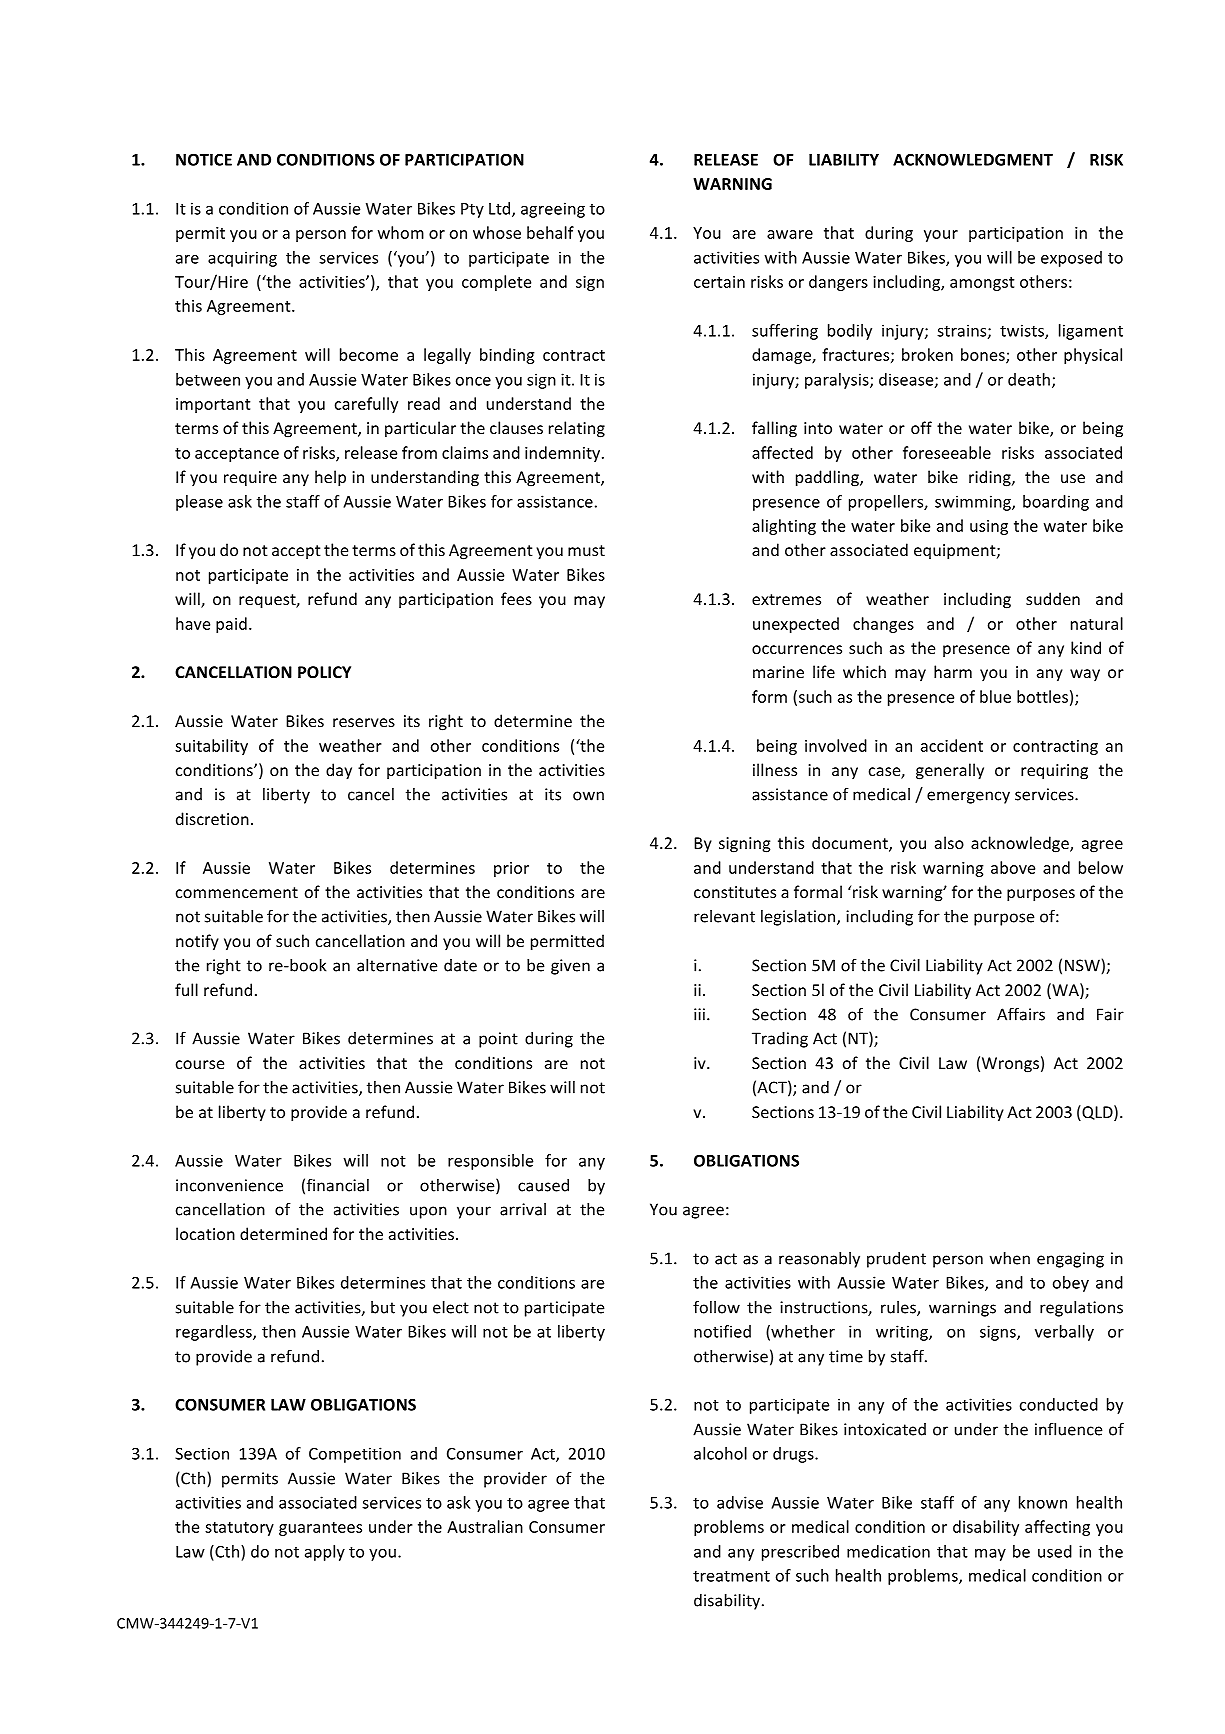 Image resolution: width=1225 pixels, height=1734 pixels. Describe the element at coordinates (735, 892) in the page. I see `constitutes` at that location.
